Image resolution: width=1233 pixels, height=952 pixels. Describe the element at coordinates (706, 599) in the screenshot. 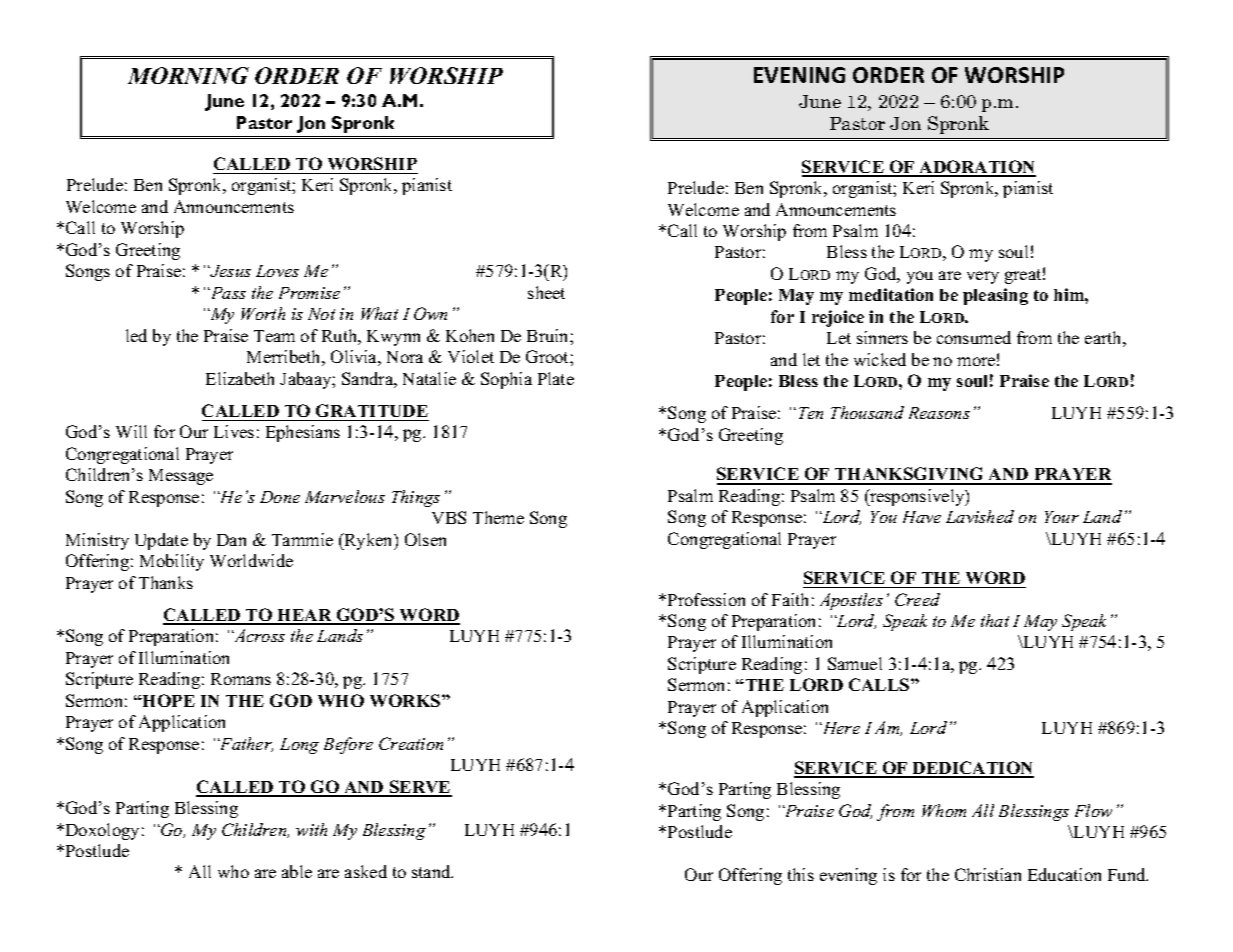

I see `Profession` at that location.
